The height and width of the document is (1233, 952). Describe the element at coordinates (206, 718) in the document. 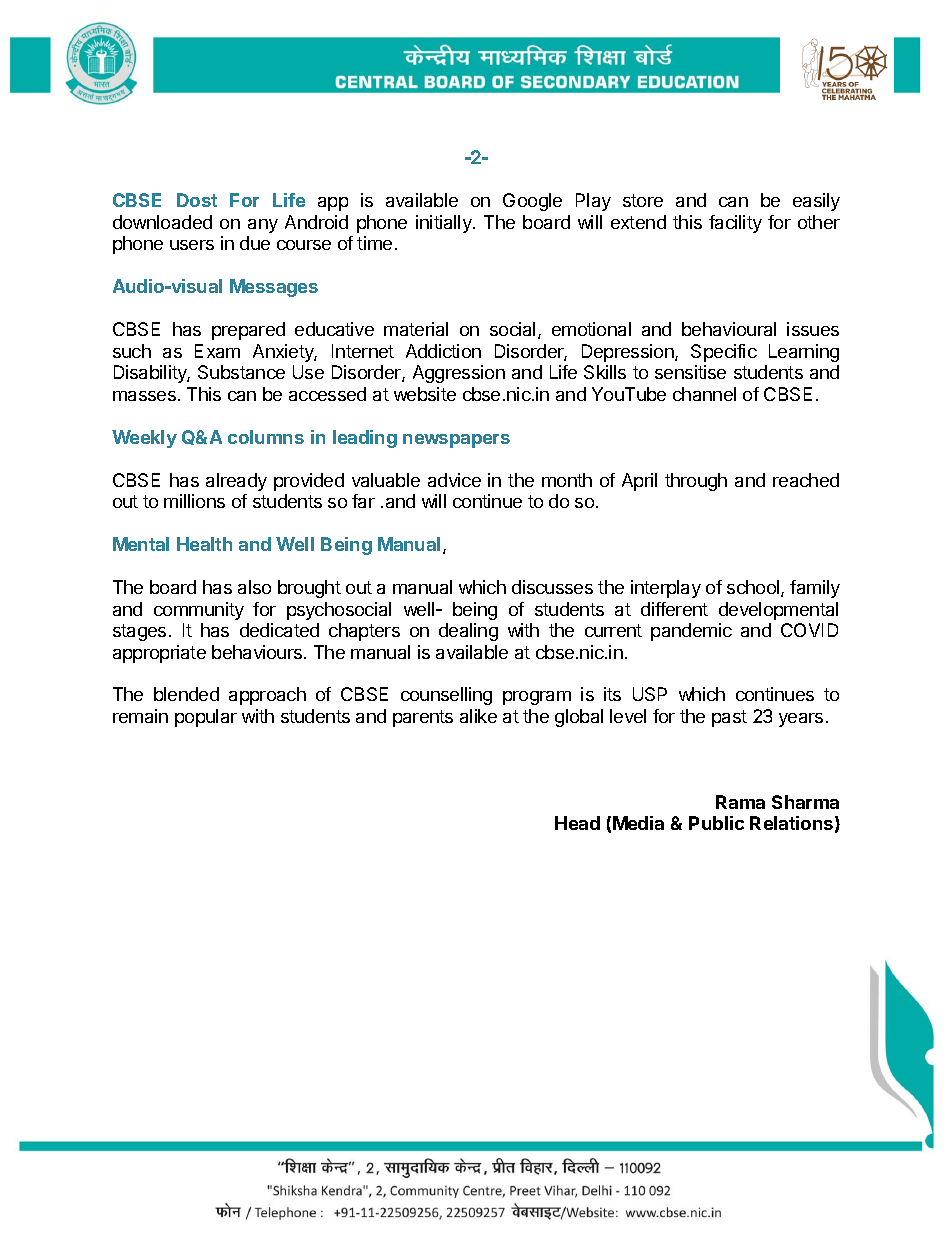

I see `popular` at that location.
